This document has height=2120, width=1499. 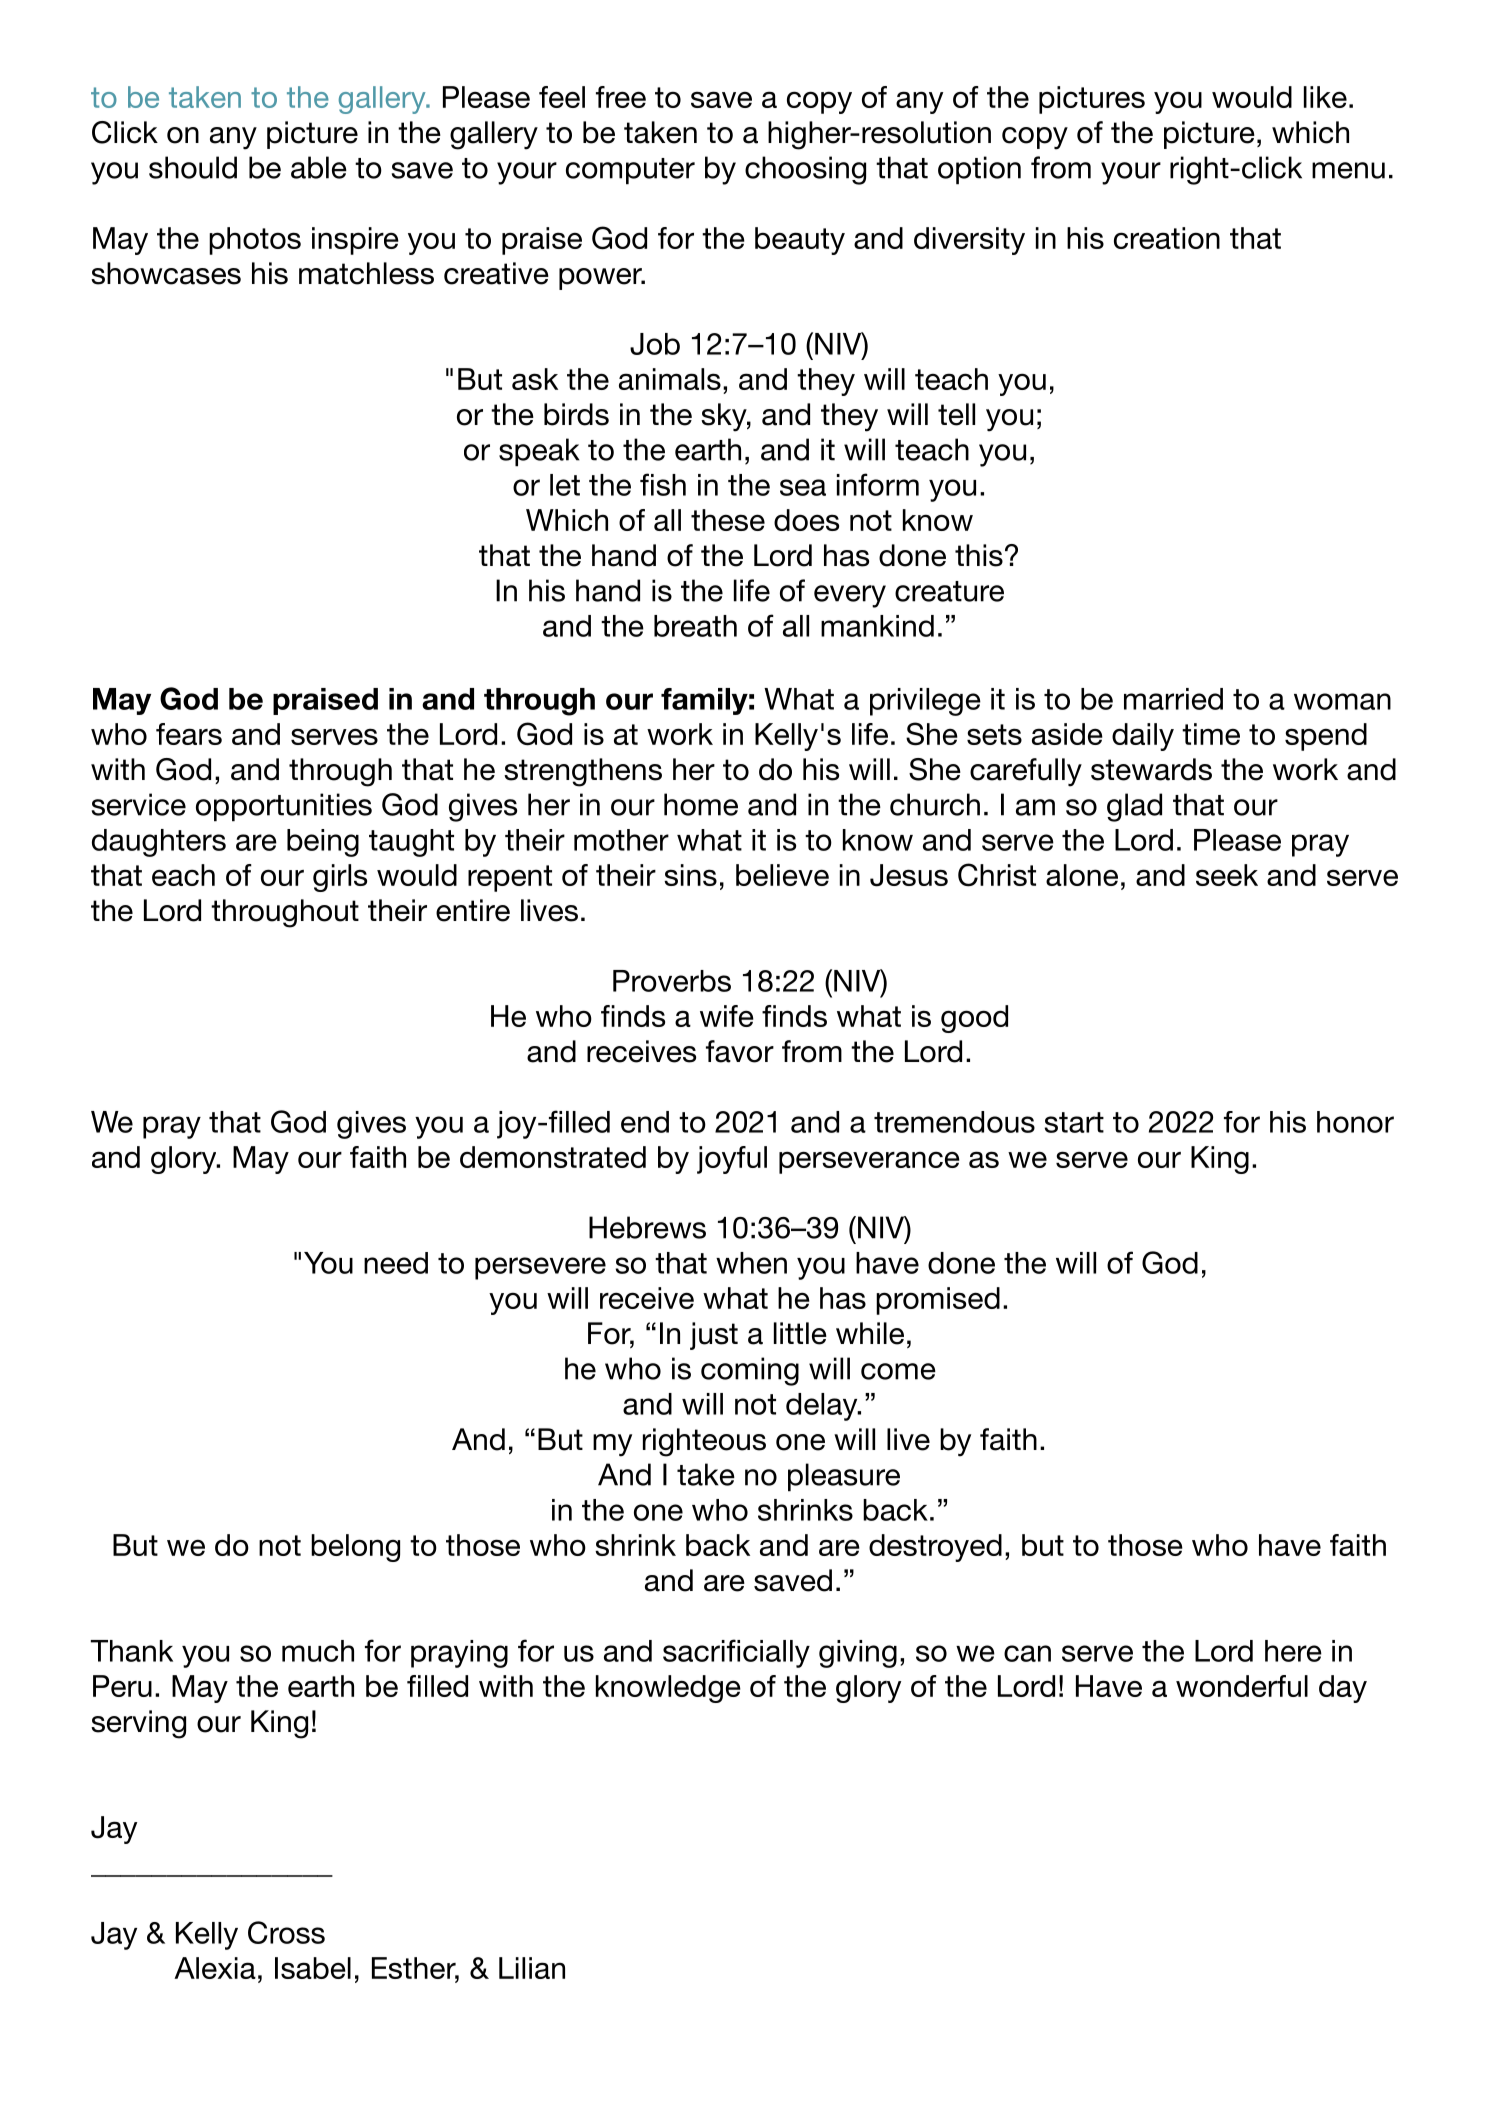 What do you see at coordinates (1242, 1686) in the document?
I see `wonderful` at bounding box center [1242, 1686].
